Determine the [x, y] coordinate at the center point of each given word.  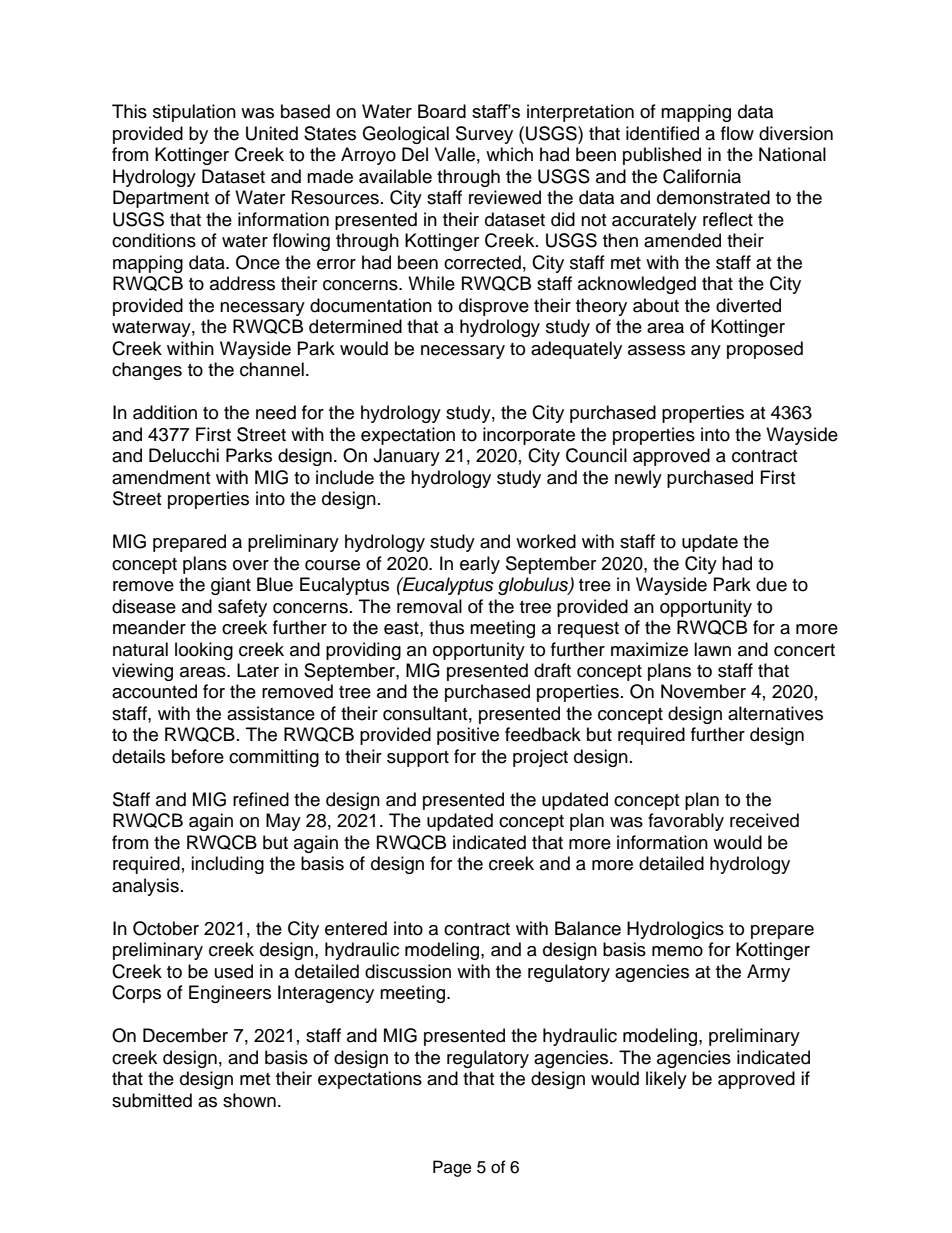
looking [204, 651]
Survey [484, 135]
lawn [712, 649]
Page [452, 1168]
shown [249, 1100]
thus [446, 627]
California [702, 176]
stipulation [194, 113]
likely [666, 1080]
